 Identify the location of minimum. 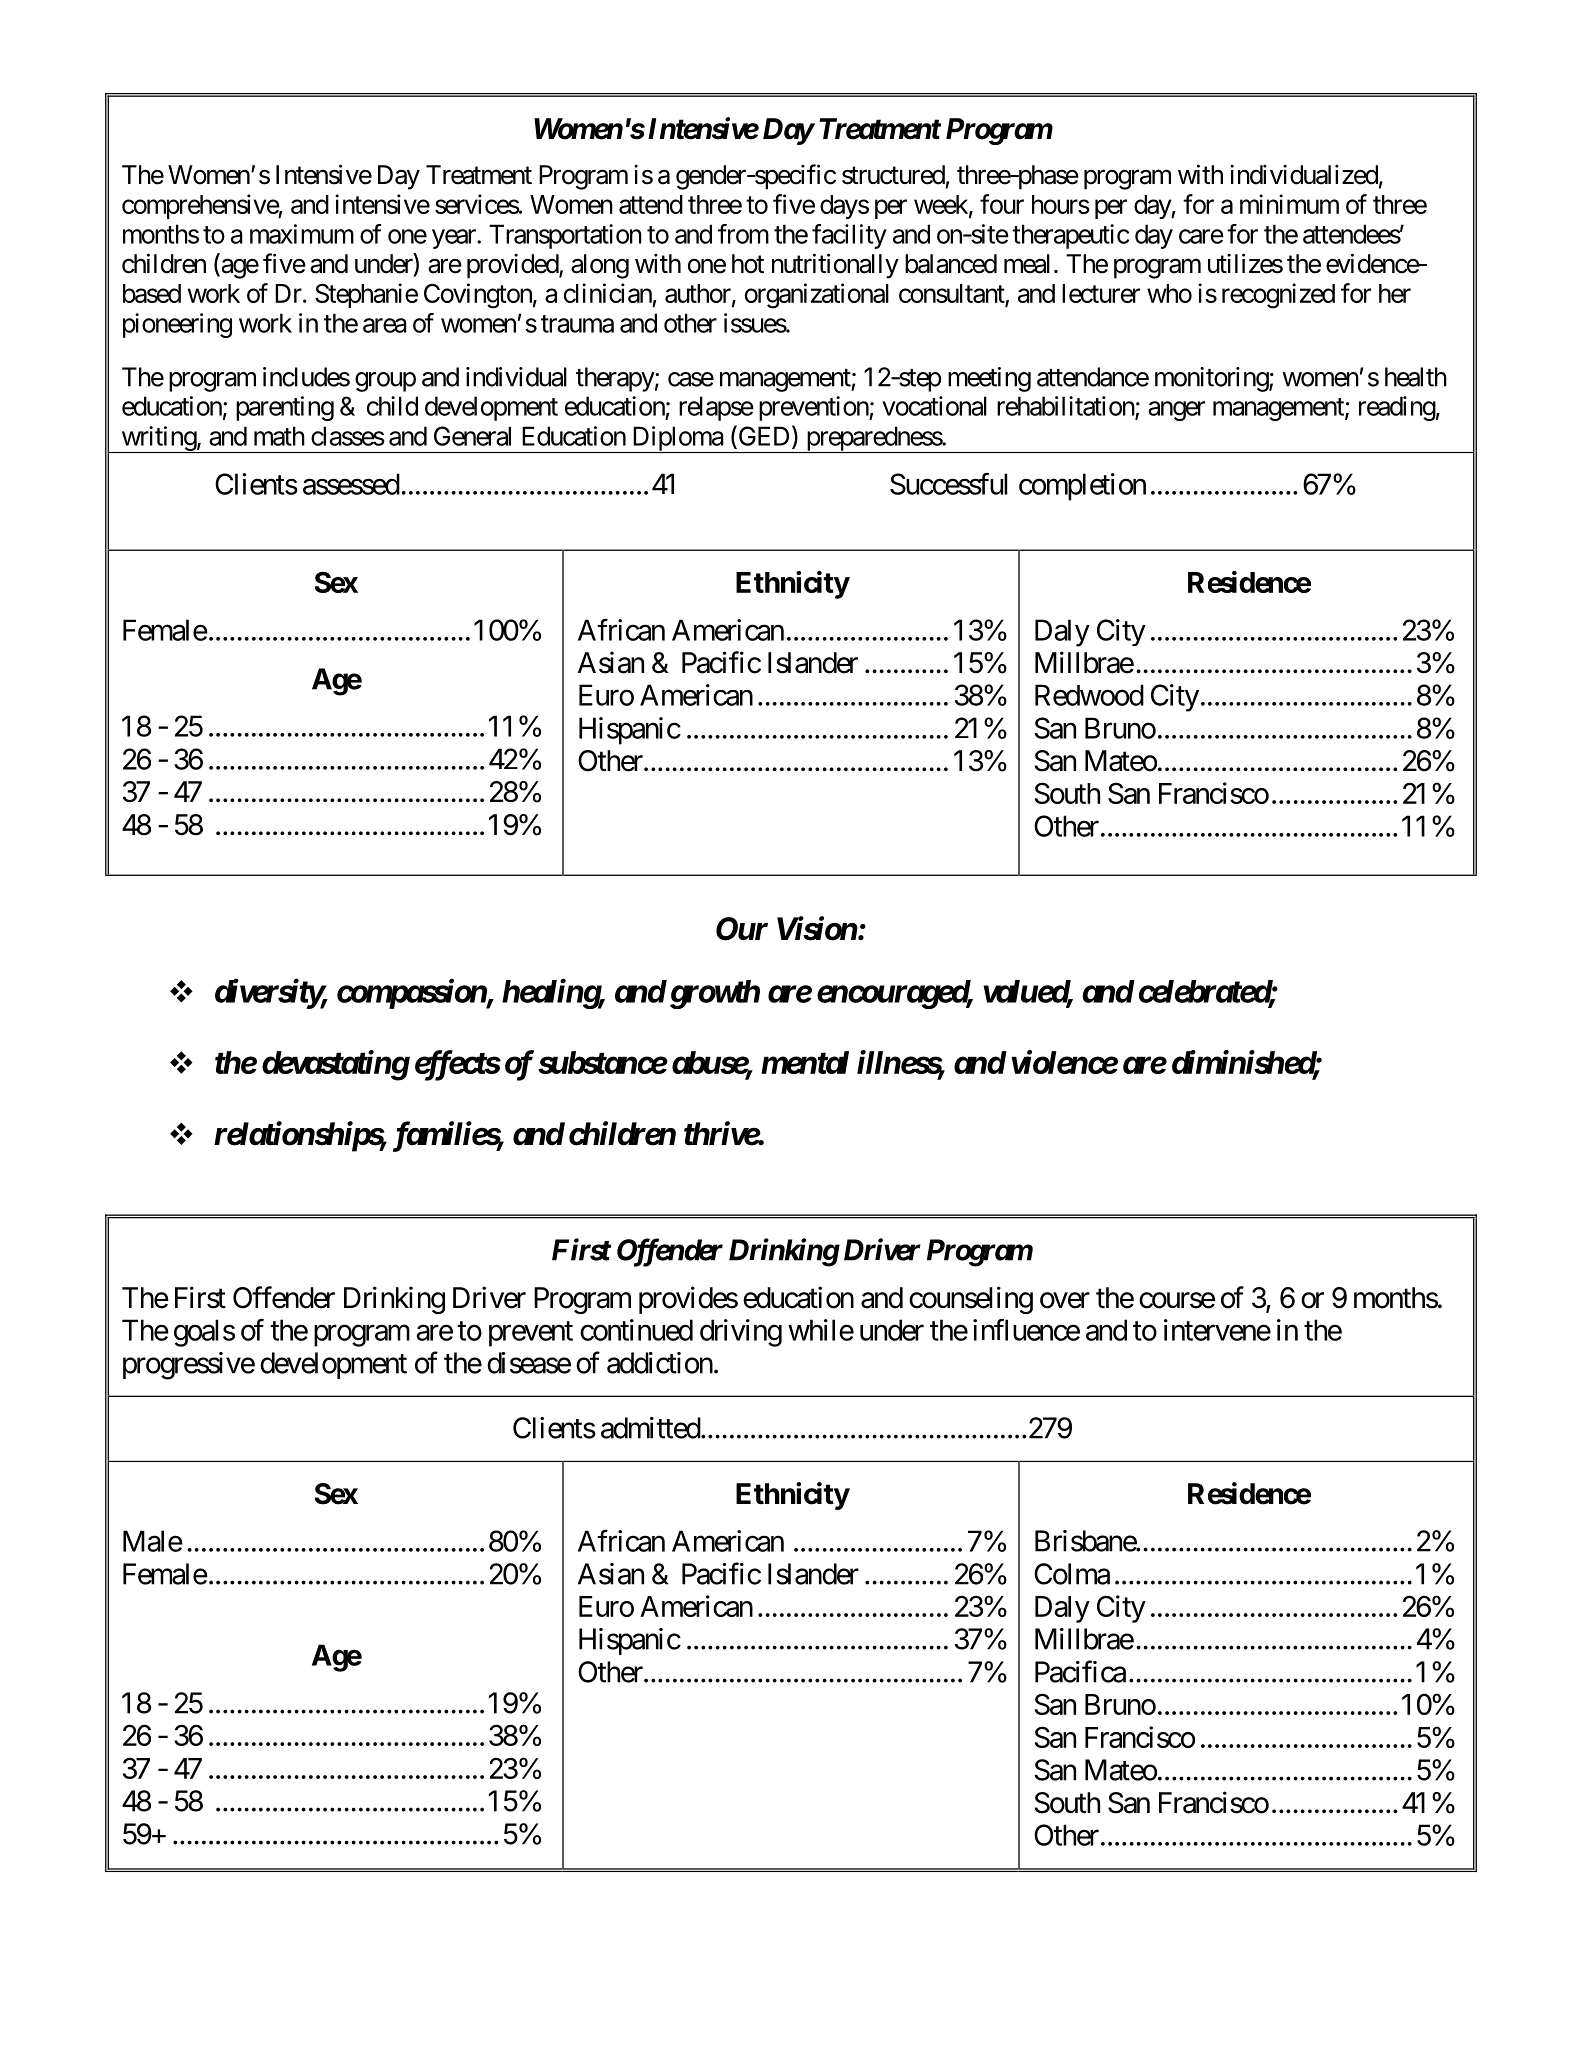
(1289, 204).
